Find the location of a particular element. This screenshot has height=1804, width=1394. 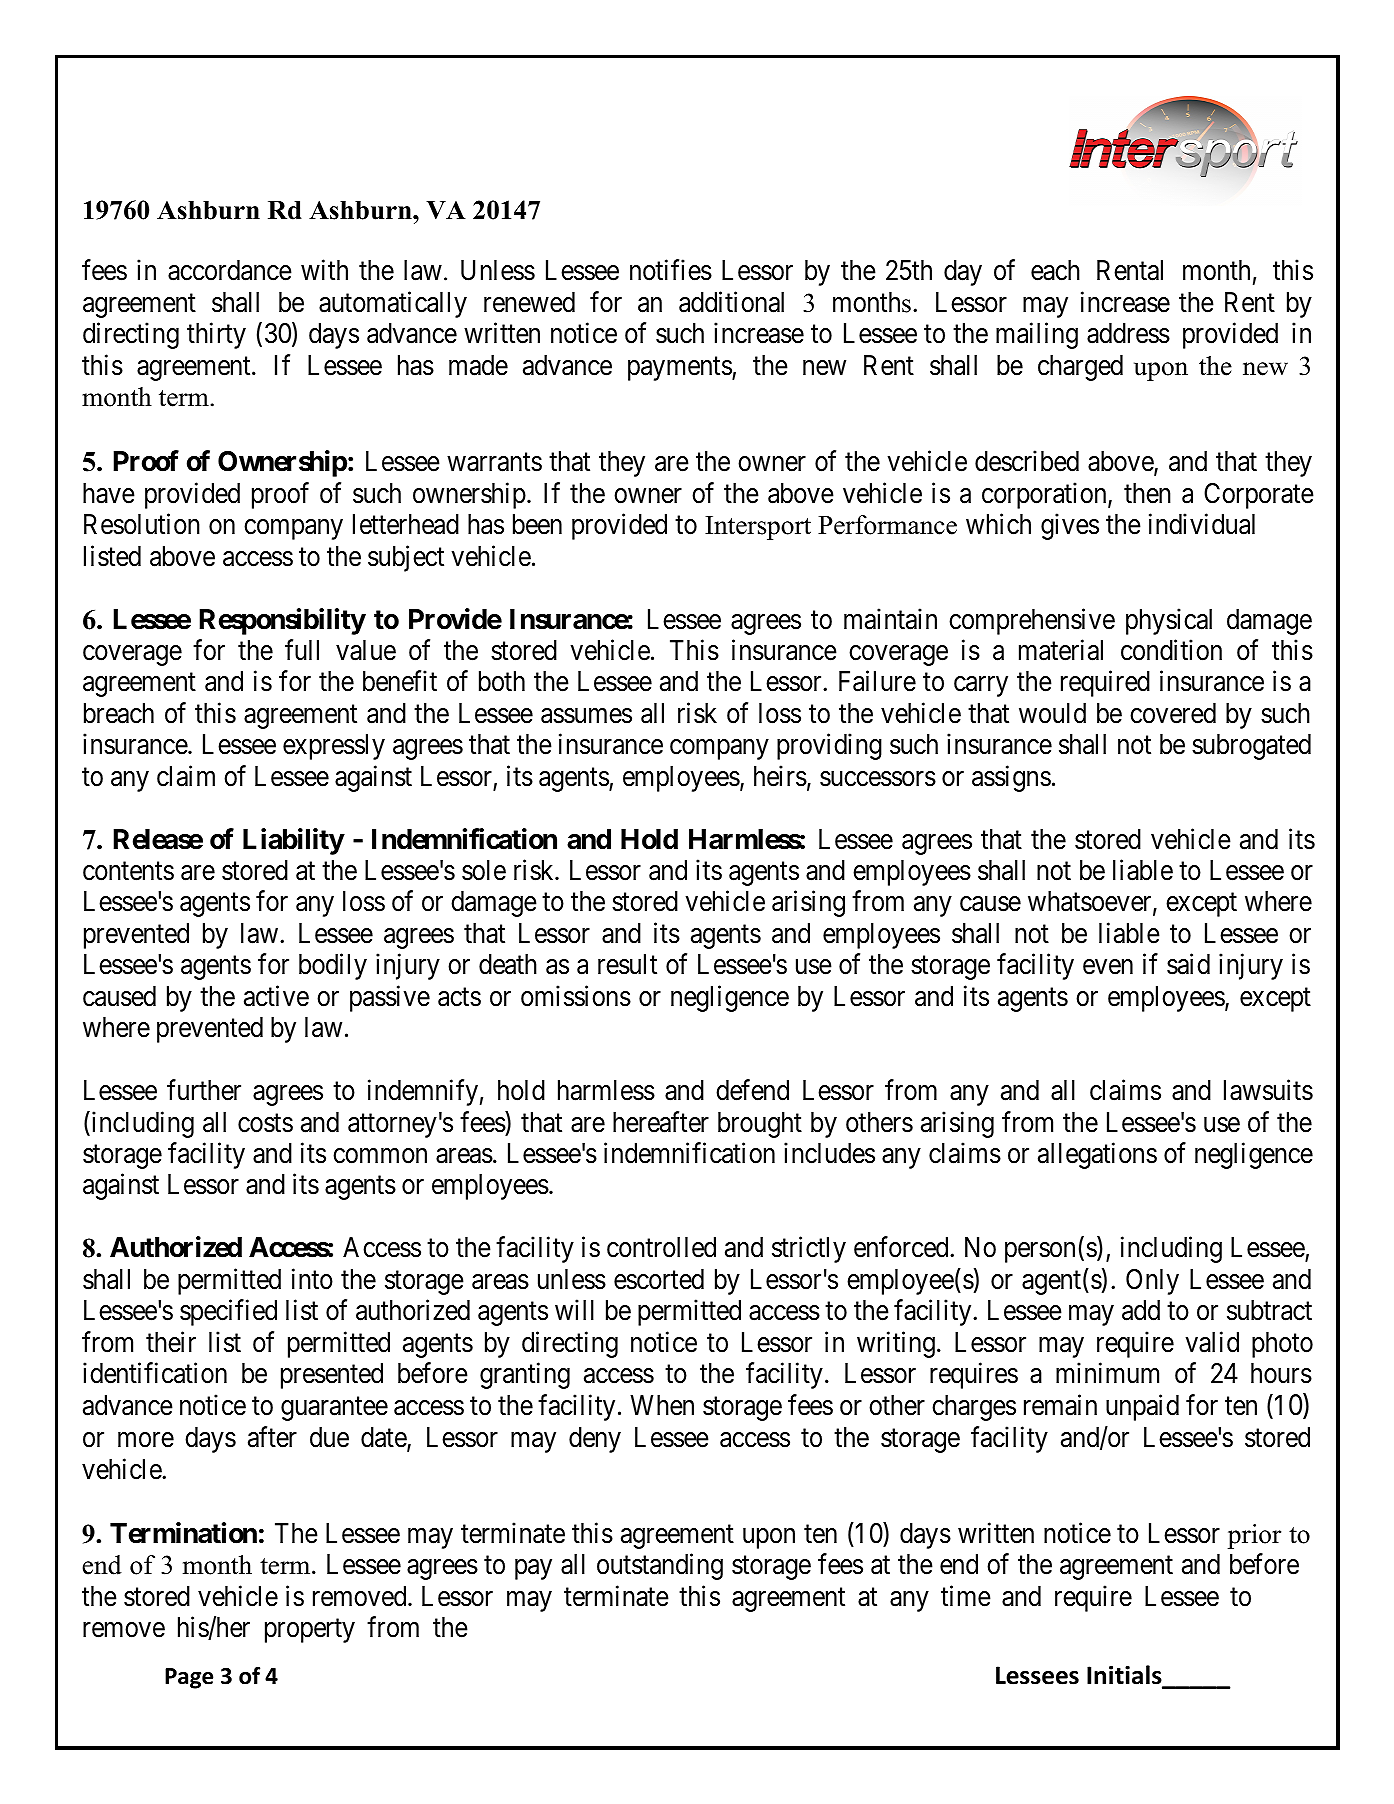

heirs is located at coordinates (780, 776).
